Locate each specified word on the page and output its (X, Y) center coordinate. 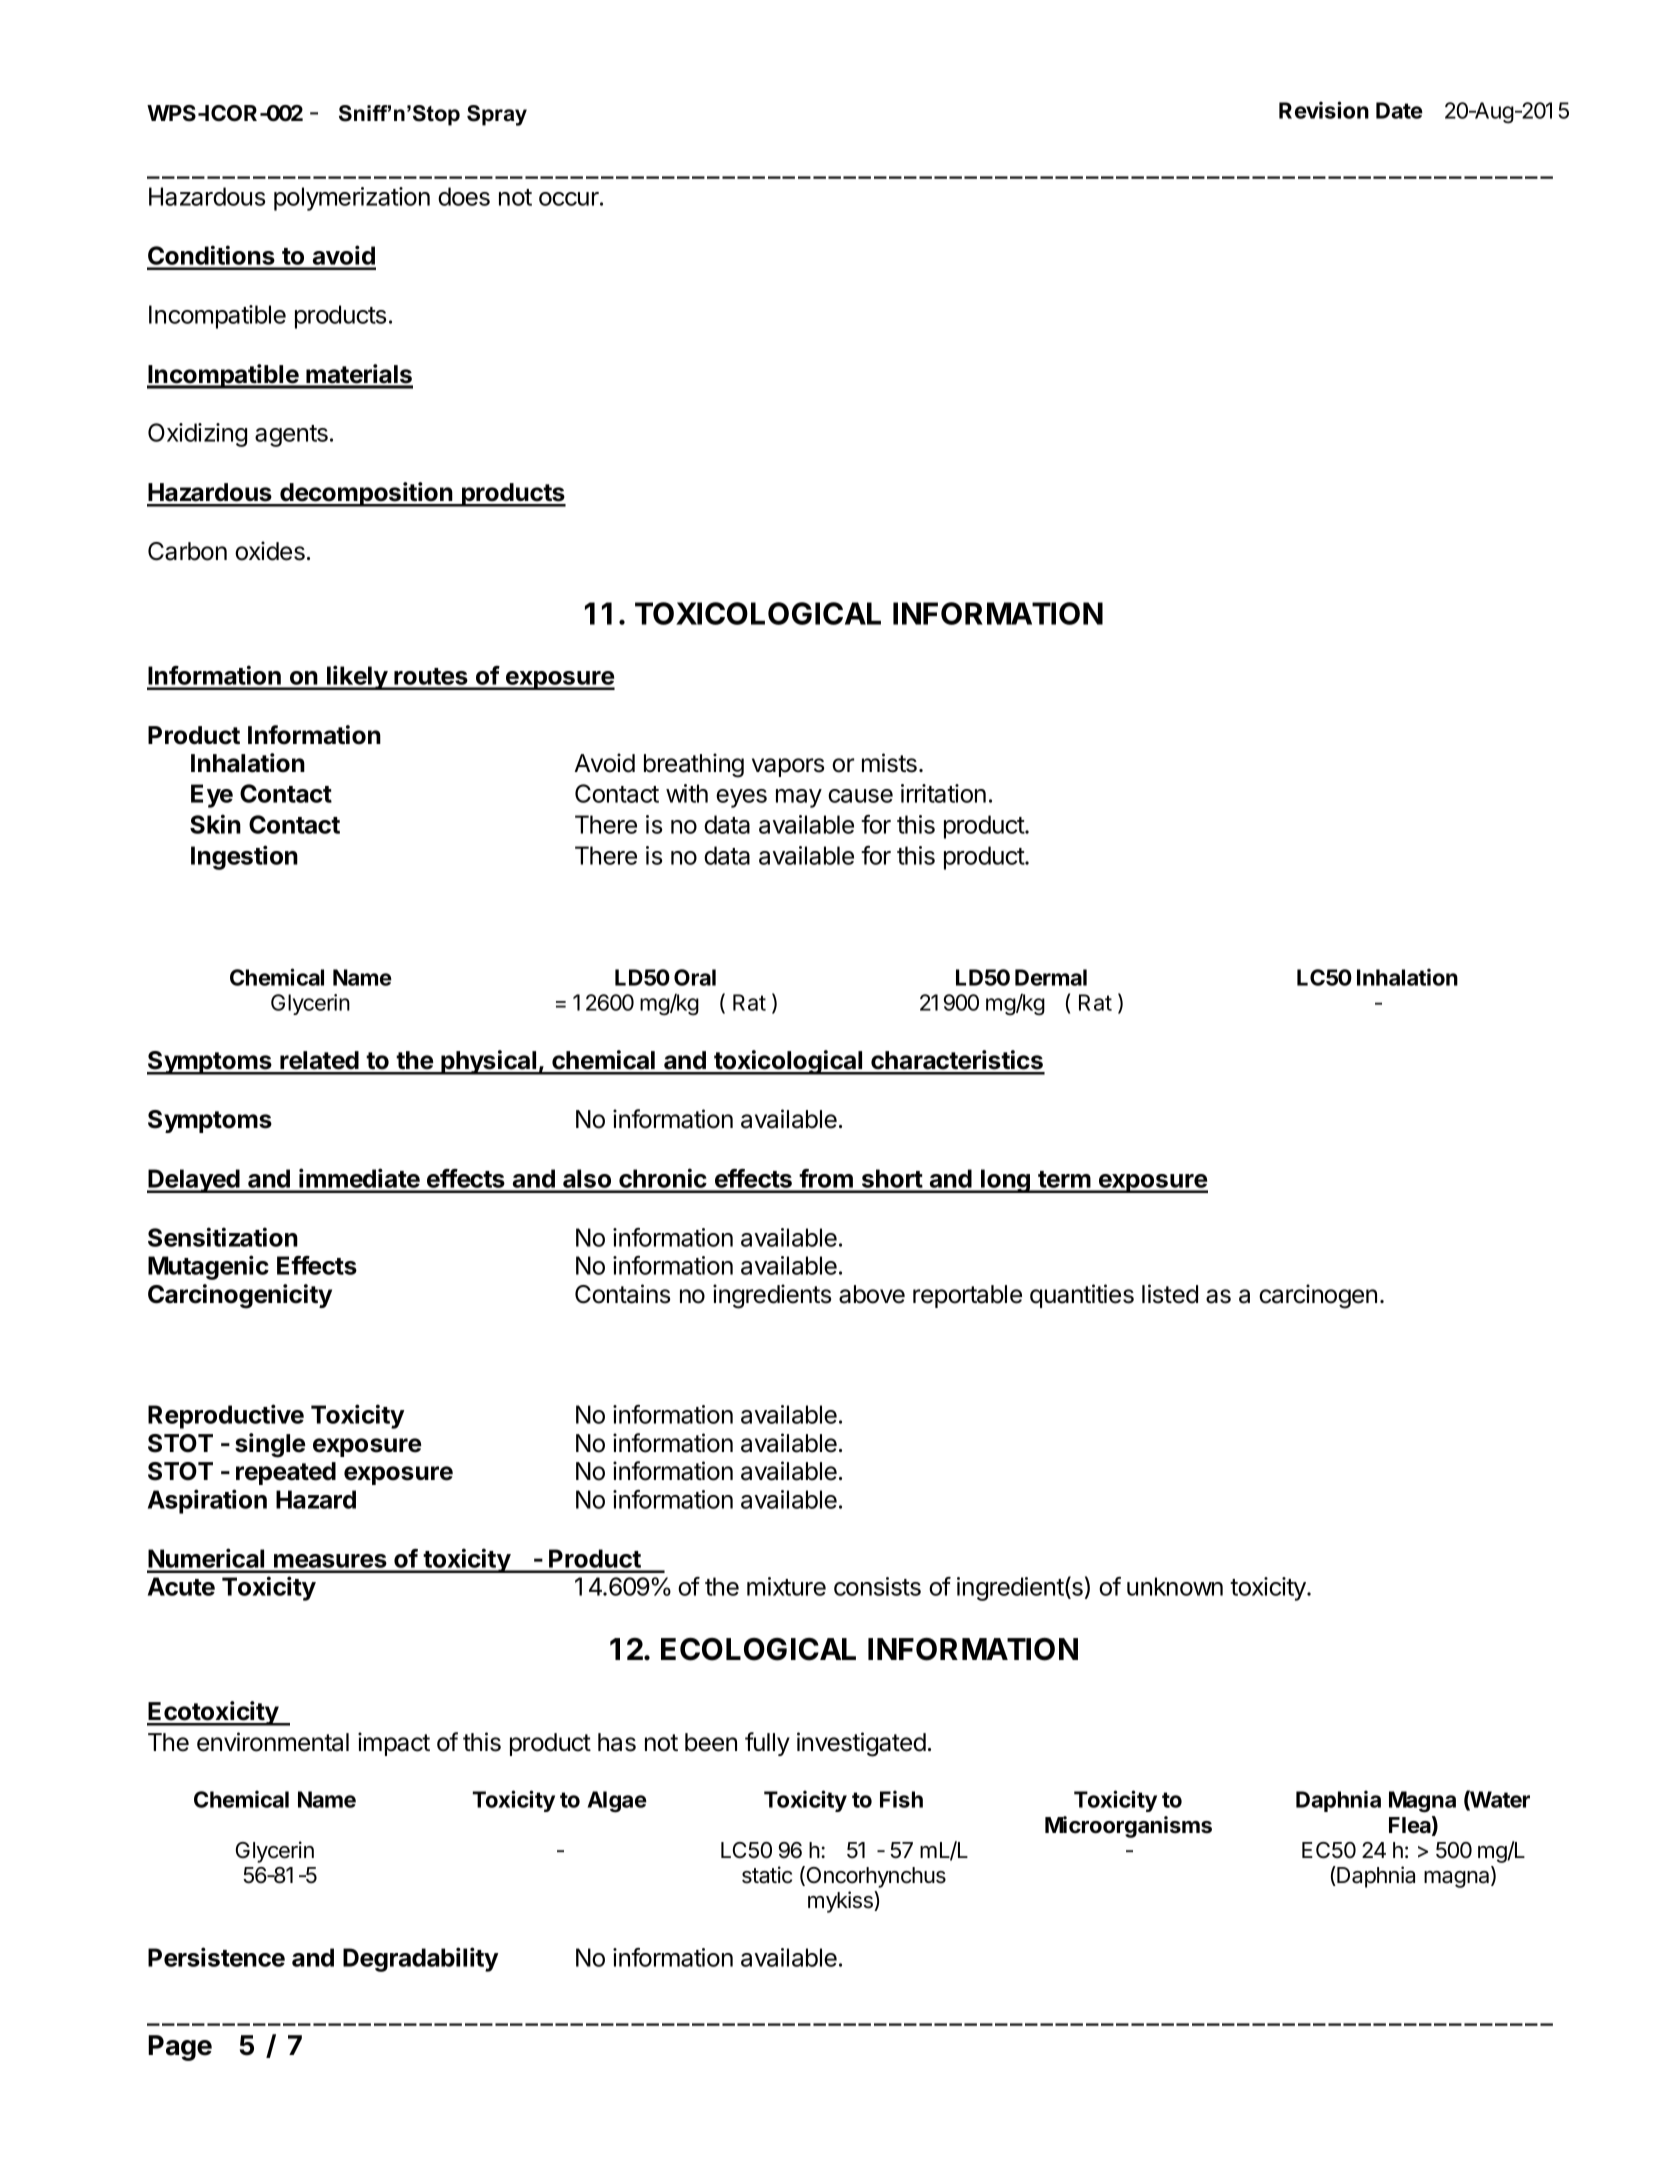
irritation (943, 793)
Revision (1324, 110)
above (872, 1294)
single (270, 1445)
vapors (788, 767)
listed (1170, 1294)
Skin (215, 824)
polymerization (352, 199)
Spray (497, 115)
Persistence (216, 1957)
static (767, 1875)
